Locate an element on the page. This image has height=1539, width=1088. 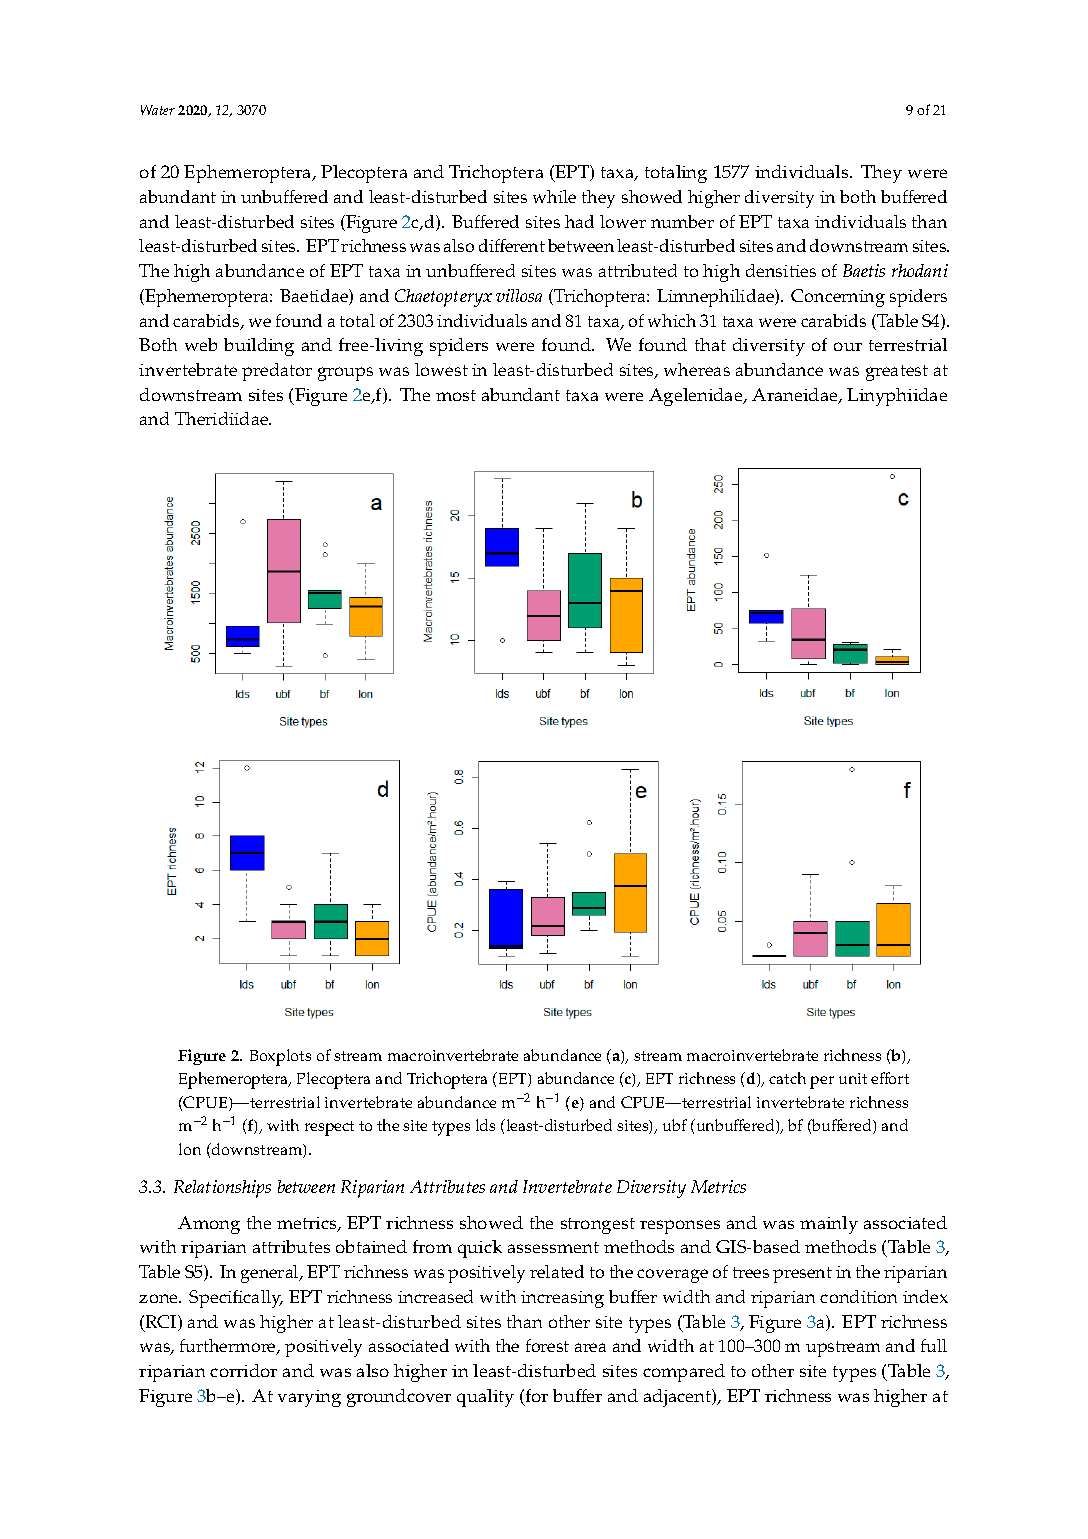
our is located at coordinates (848, 346).
